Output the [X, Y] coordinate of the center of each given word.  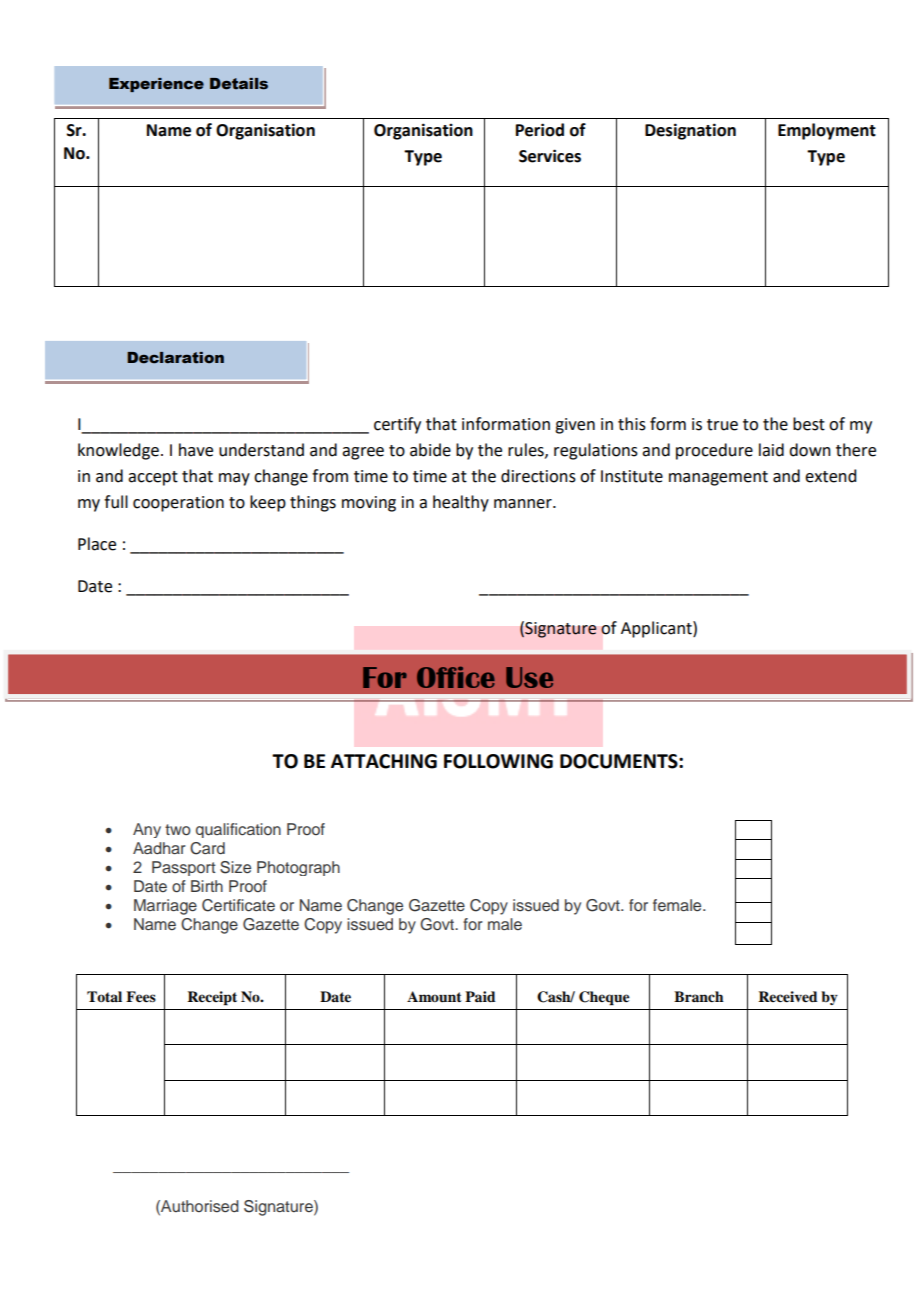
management [718, 478]
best [809, 424]
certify [397, 425]
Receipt [212, 998]
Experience [156, 85]
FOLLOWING [498, 761]
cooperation [178, 504]
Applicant [657, 629]
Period [540, 130]
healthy [461, 503]
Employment [827, 131]
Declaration [175, 358]
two [178, 829]
